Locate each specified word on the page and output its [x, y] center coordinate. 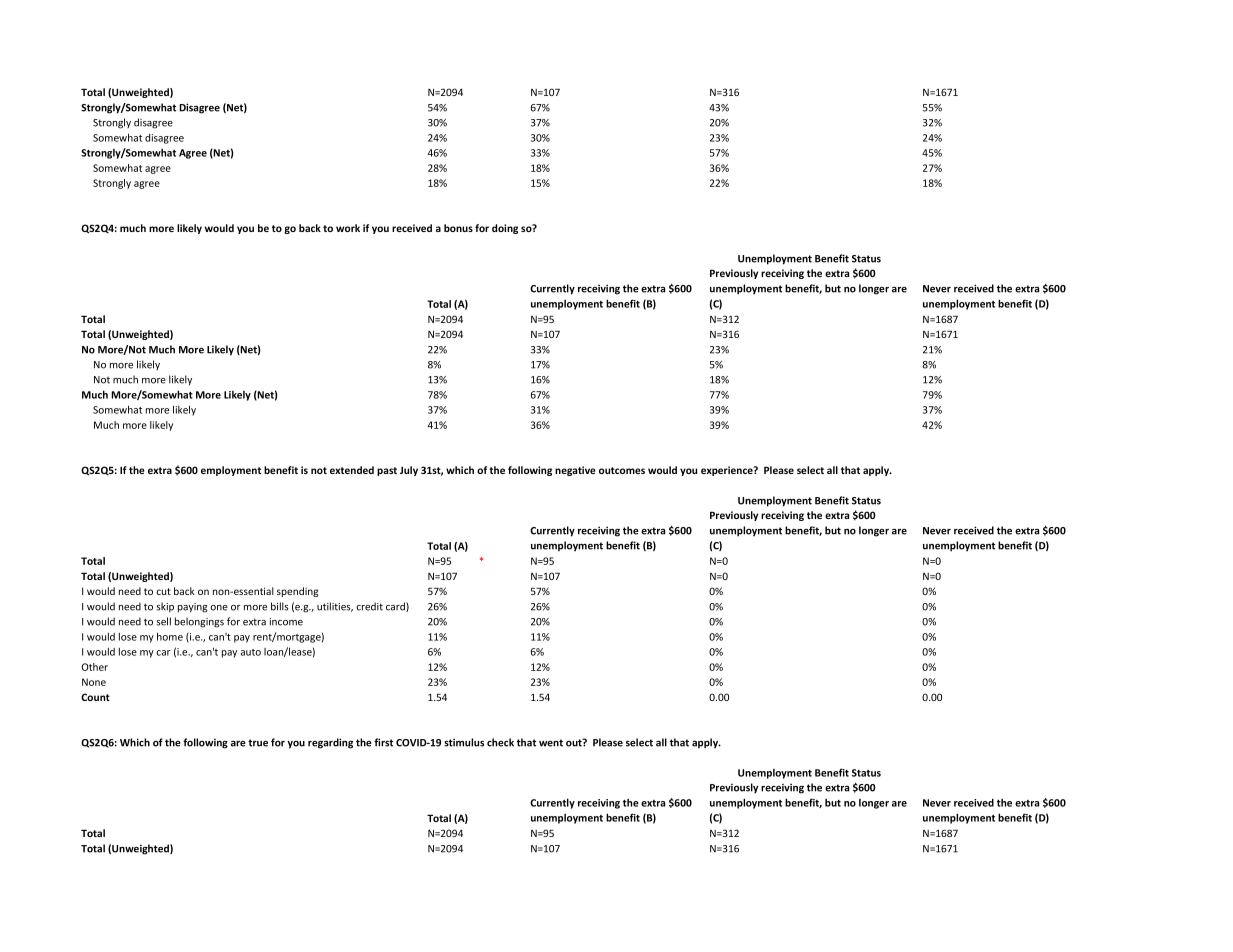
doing [505, 229]
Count [95, 697]
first [383, 742]
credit [369, 606]
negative [575, 471]
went [551, 743]
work [348, 228]
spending [297, 592]
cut [163, 591]
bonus [458, 228]
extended [352, 470]
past [387, 471]
